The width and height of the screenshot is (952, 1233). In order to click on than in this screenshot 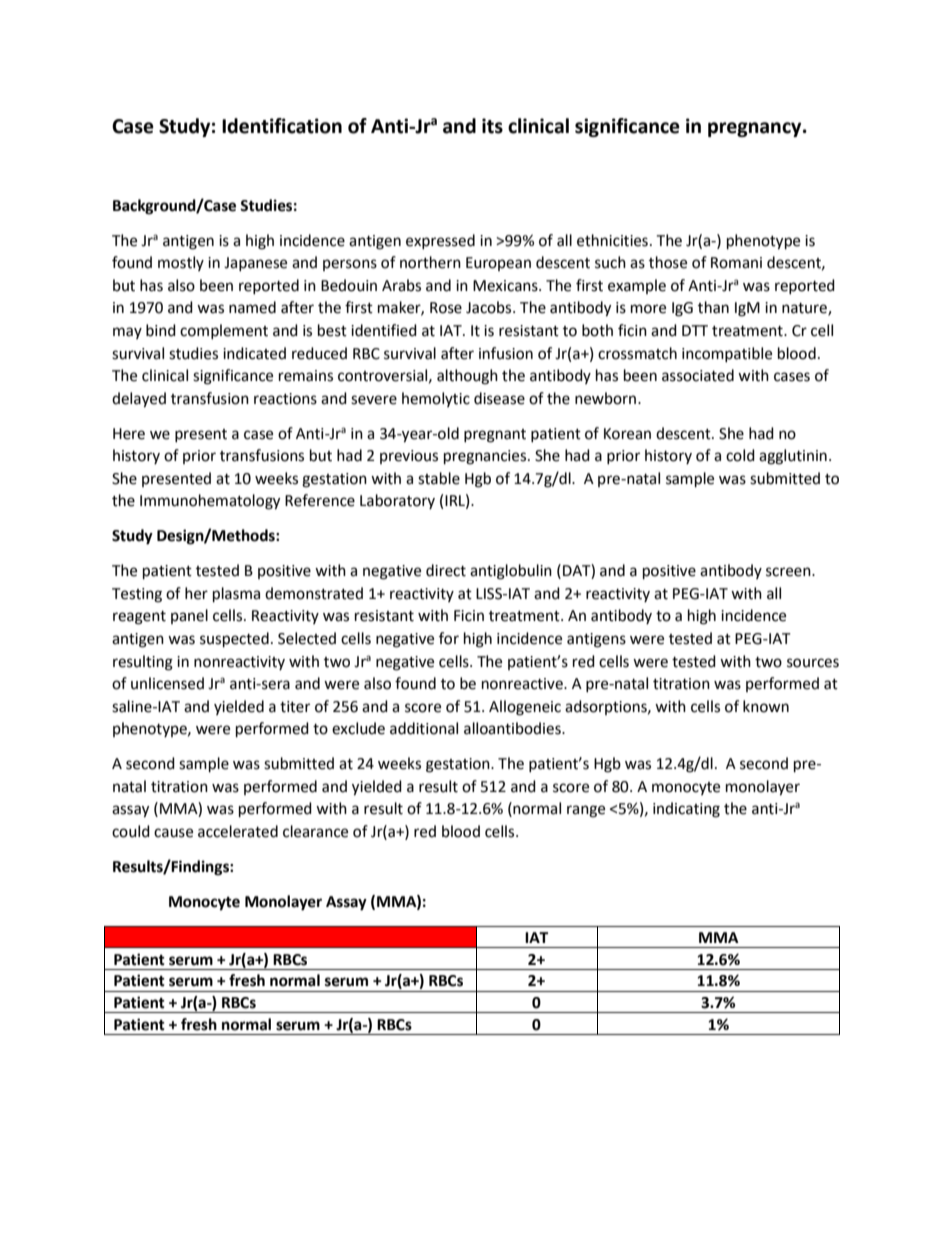, I will do `click(713, 307)`.
